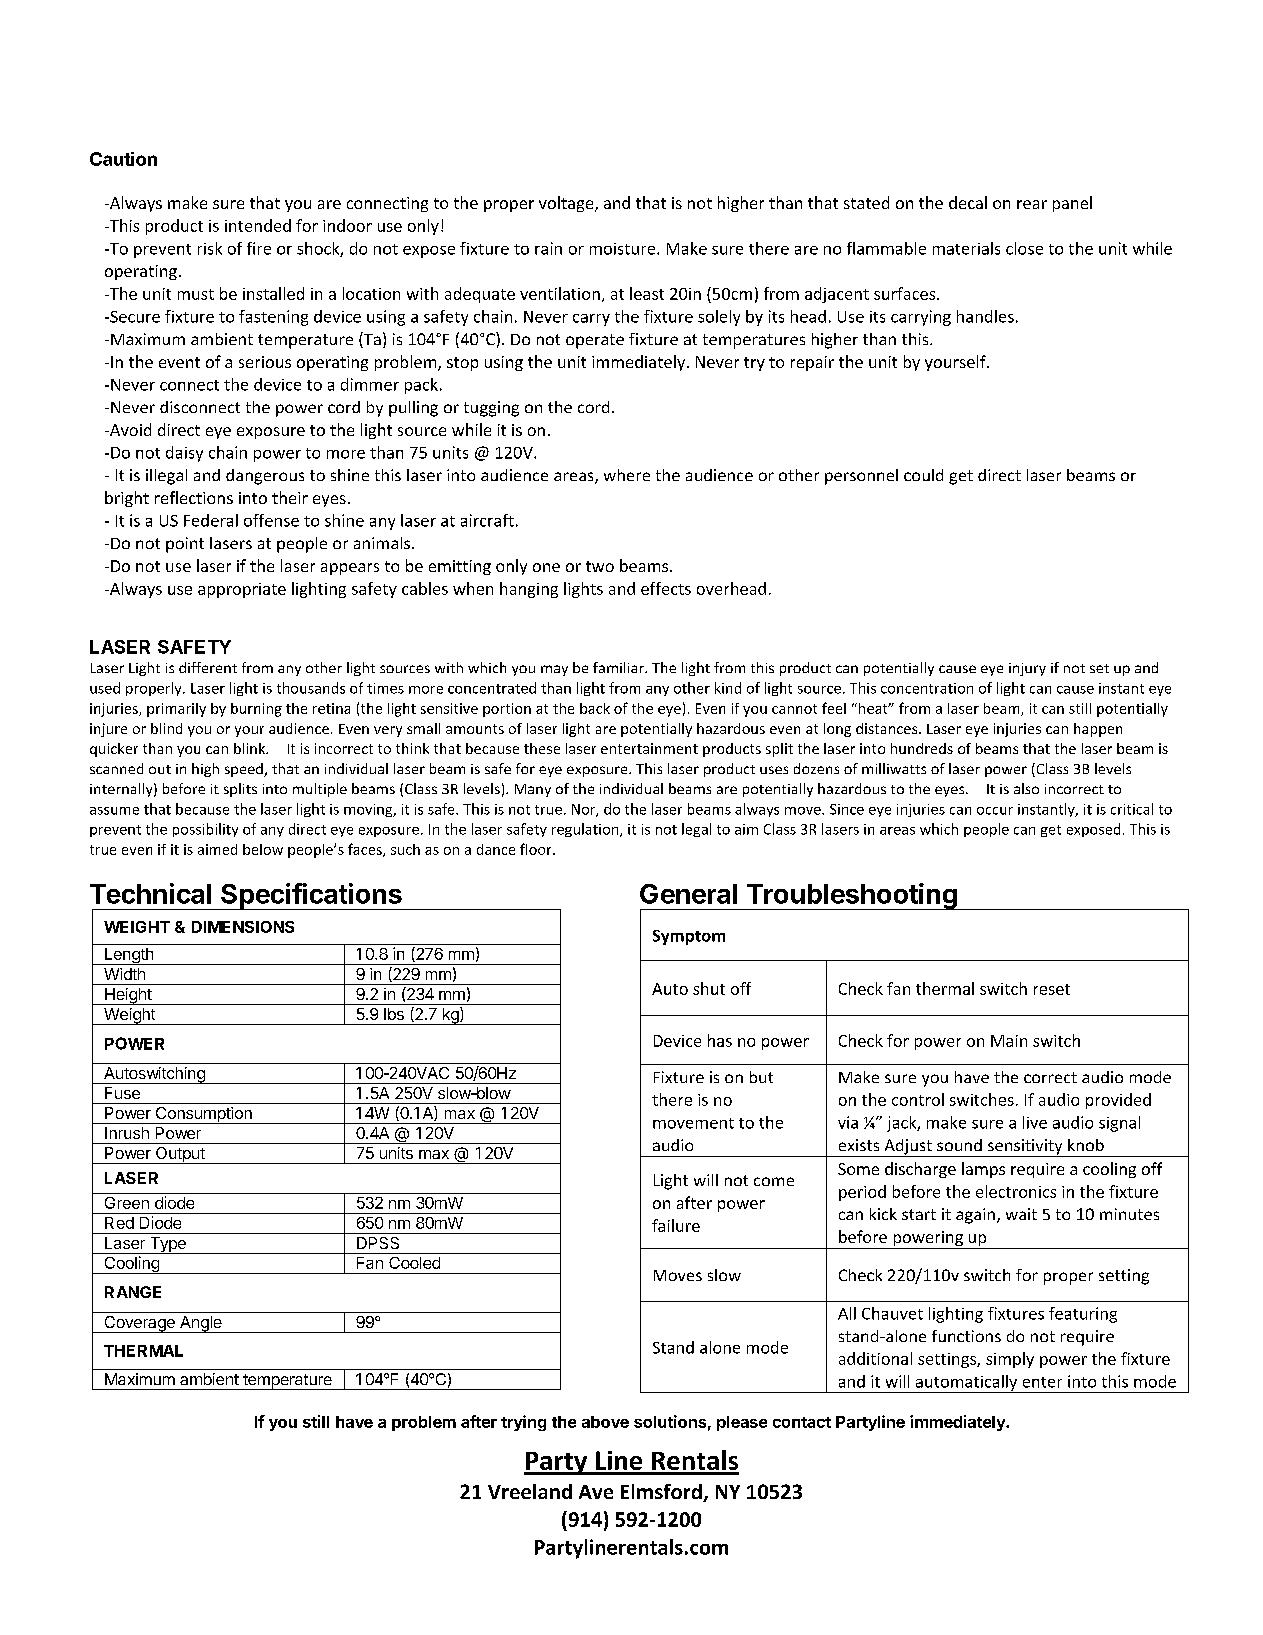 This screenshot has height=1635, width=1263. Describe the element at coordinates (1027, 669) in the screenshot. I see `injury` at that location.
